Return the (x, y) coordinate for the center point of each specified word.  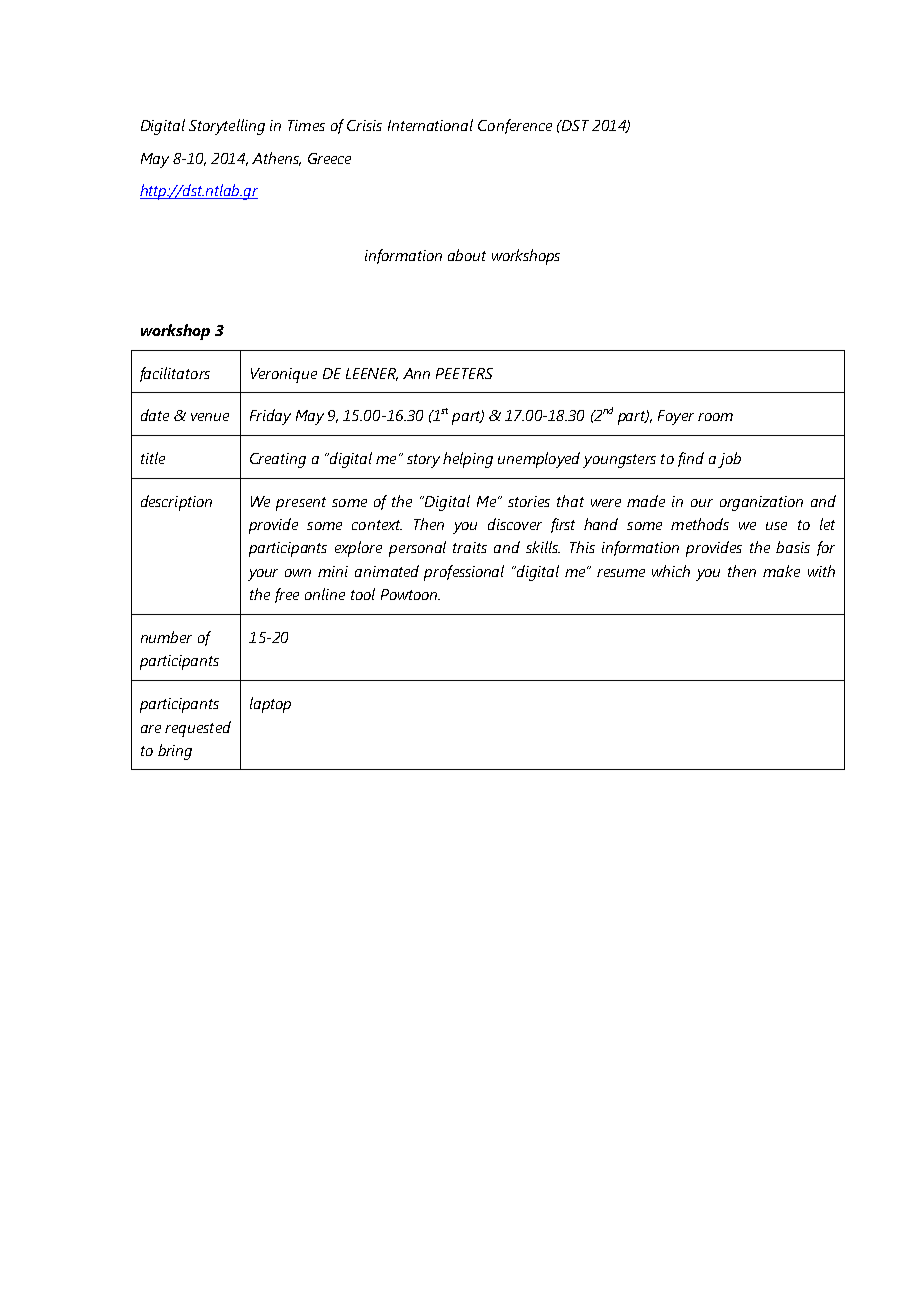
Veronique (284, 375)
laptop (270, 705)
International (430, 125)
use (776, 526)
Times (306, 125)
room (715, 417)
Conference (515, 126)
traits (470, 547)
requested (198, 729)
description (176, 503)
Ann (416, 373)
